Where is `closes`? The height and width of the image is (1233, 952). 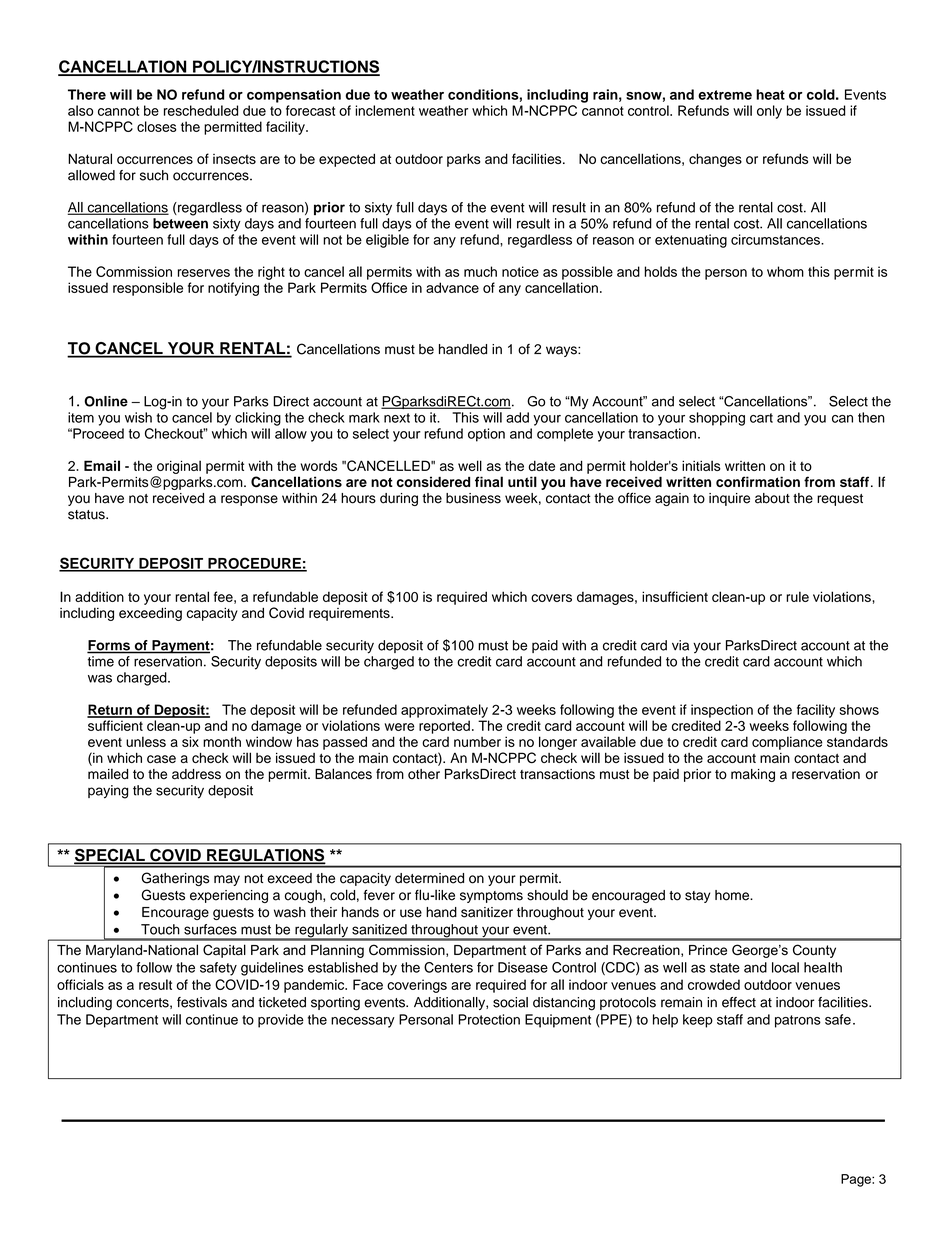
closes is located at coordinates (157, 126).
